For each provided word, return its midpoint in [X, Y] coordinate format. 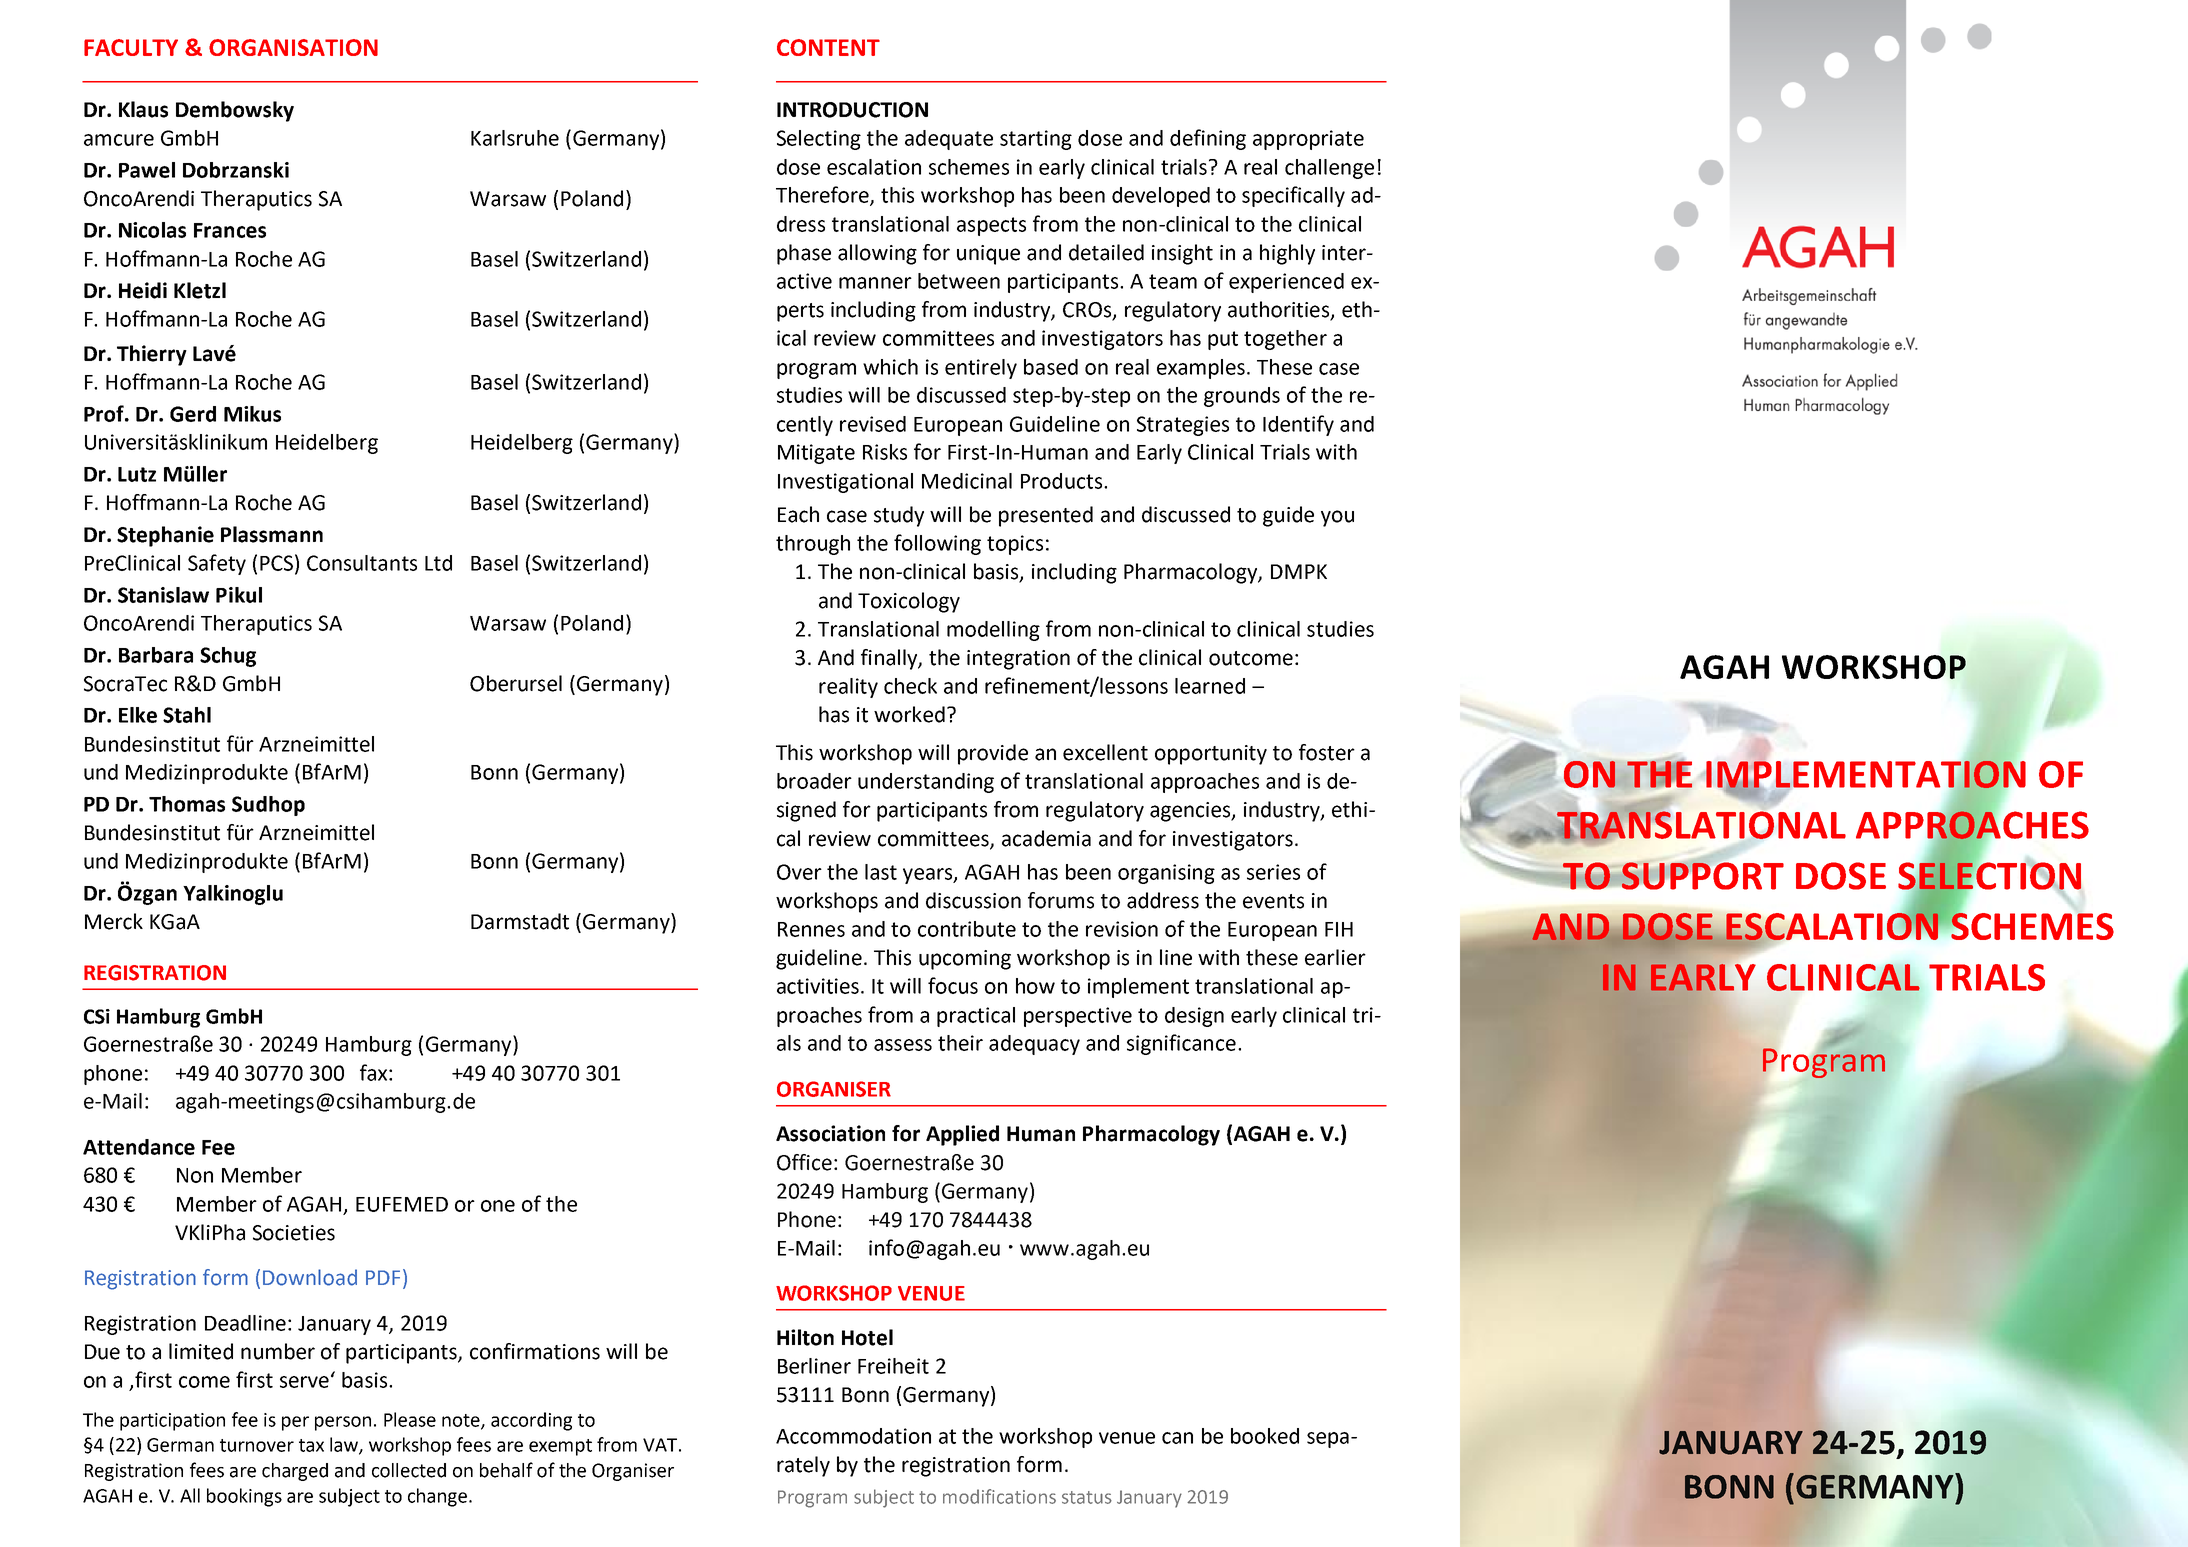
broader [814, 781]
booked [1265, 1436]
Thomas [187, 804]
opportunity [1211, 755]
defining [1208, 139]
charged [295, 1472]
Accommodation [853, 1436]
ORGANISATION [293, 47]
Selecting [819, 140]
